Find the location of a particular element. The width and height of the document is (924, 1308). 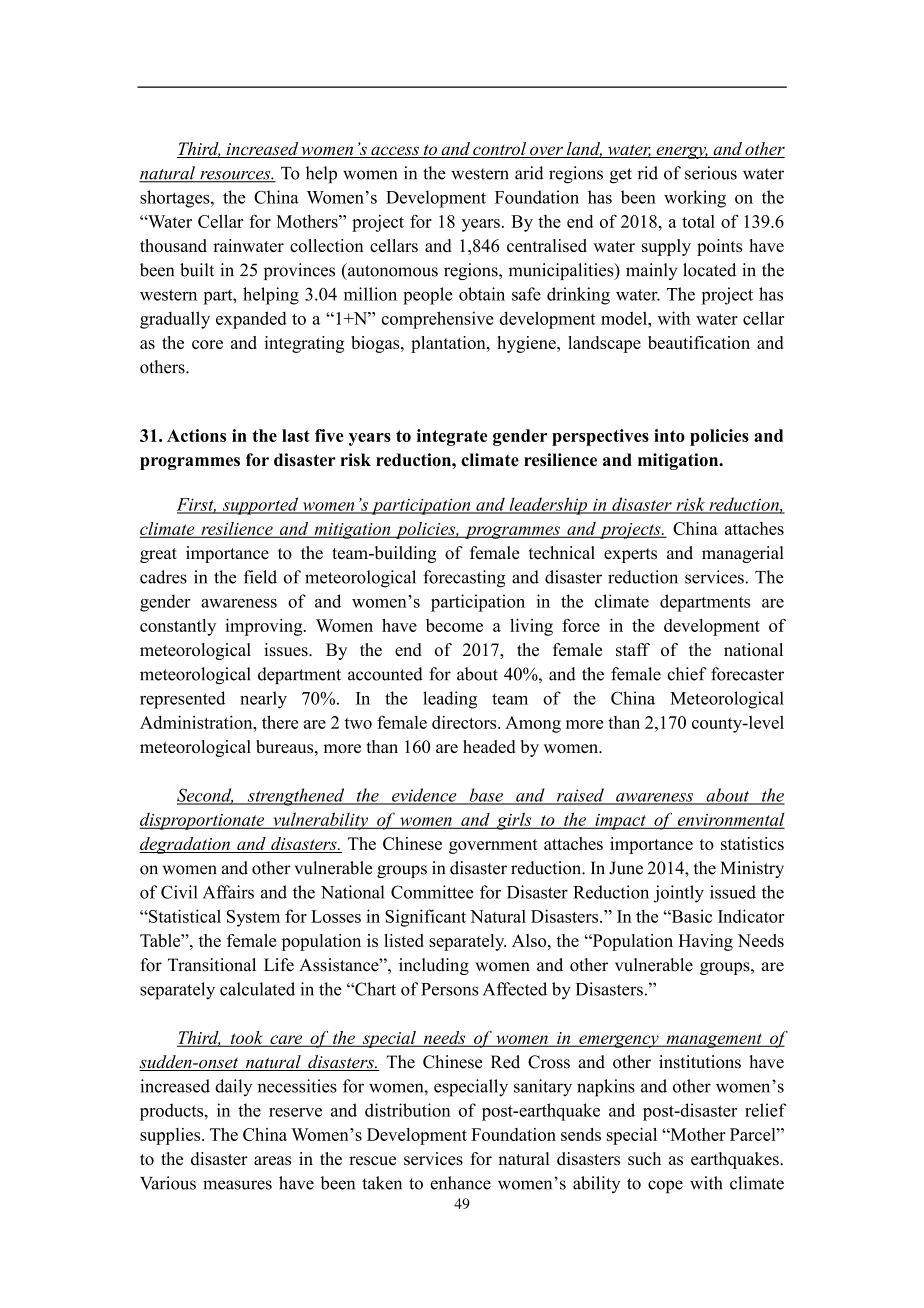

control is located at coordinates (500, 150).
